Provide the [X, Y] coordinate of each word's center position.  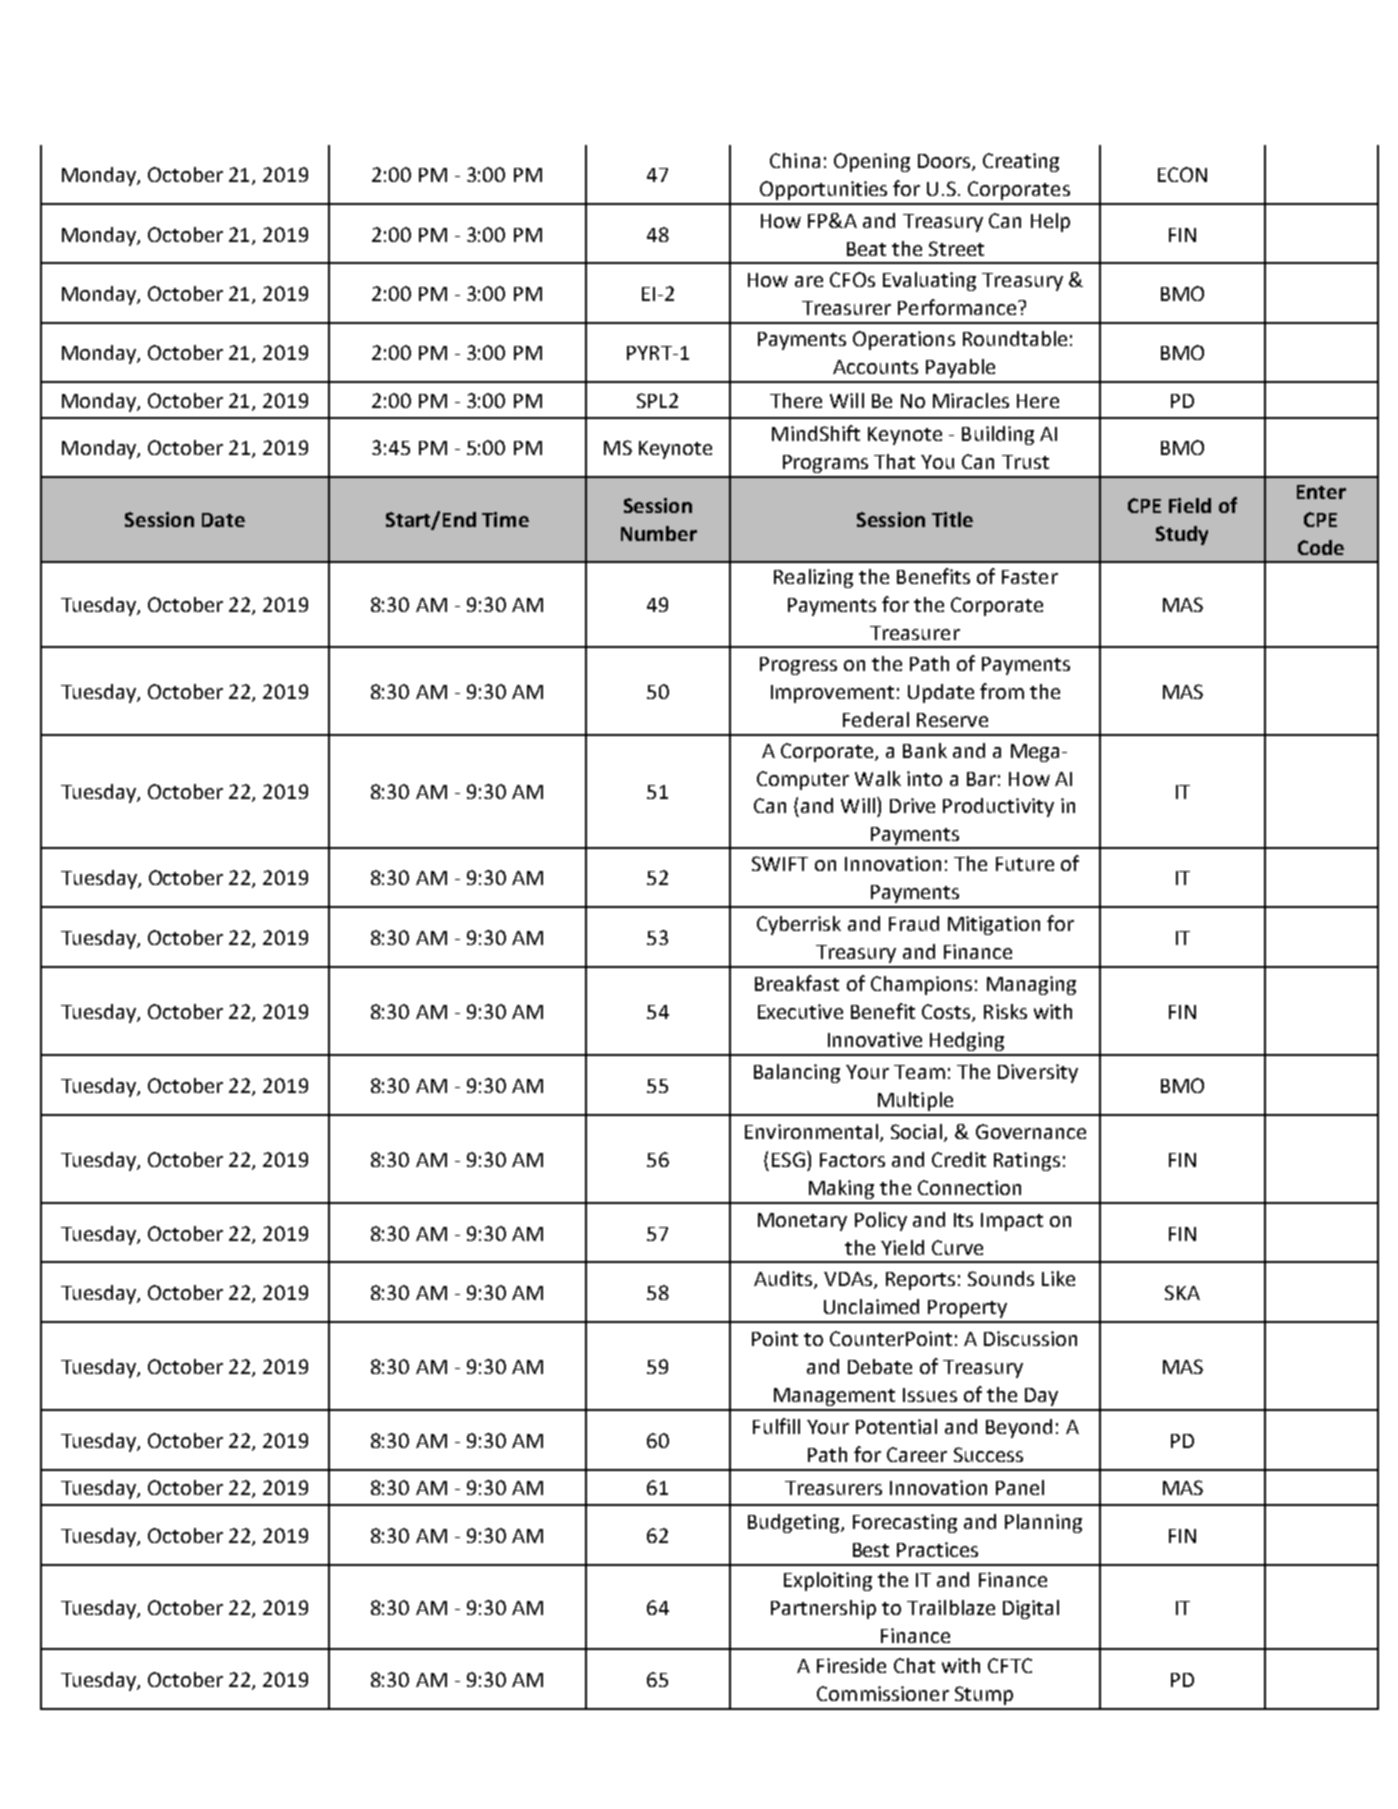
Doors [945, 162]
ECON [1182, 174]
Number [659, 533]
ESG [788, 1159]
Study [1182, 535]
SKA [1182, 1292]
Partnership [823, 1609]
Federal [876, 719]
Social [916, 1131]
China [795, 160]
